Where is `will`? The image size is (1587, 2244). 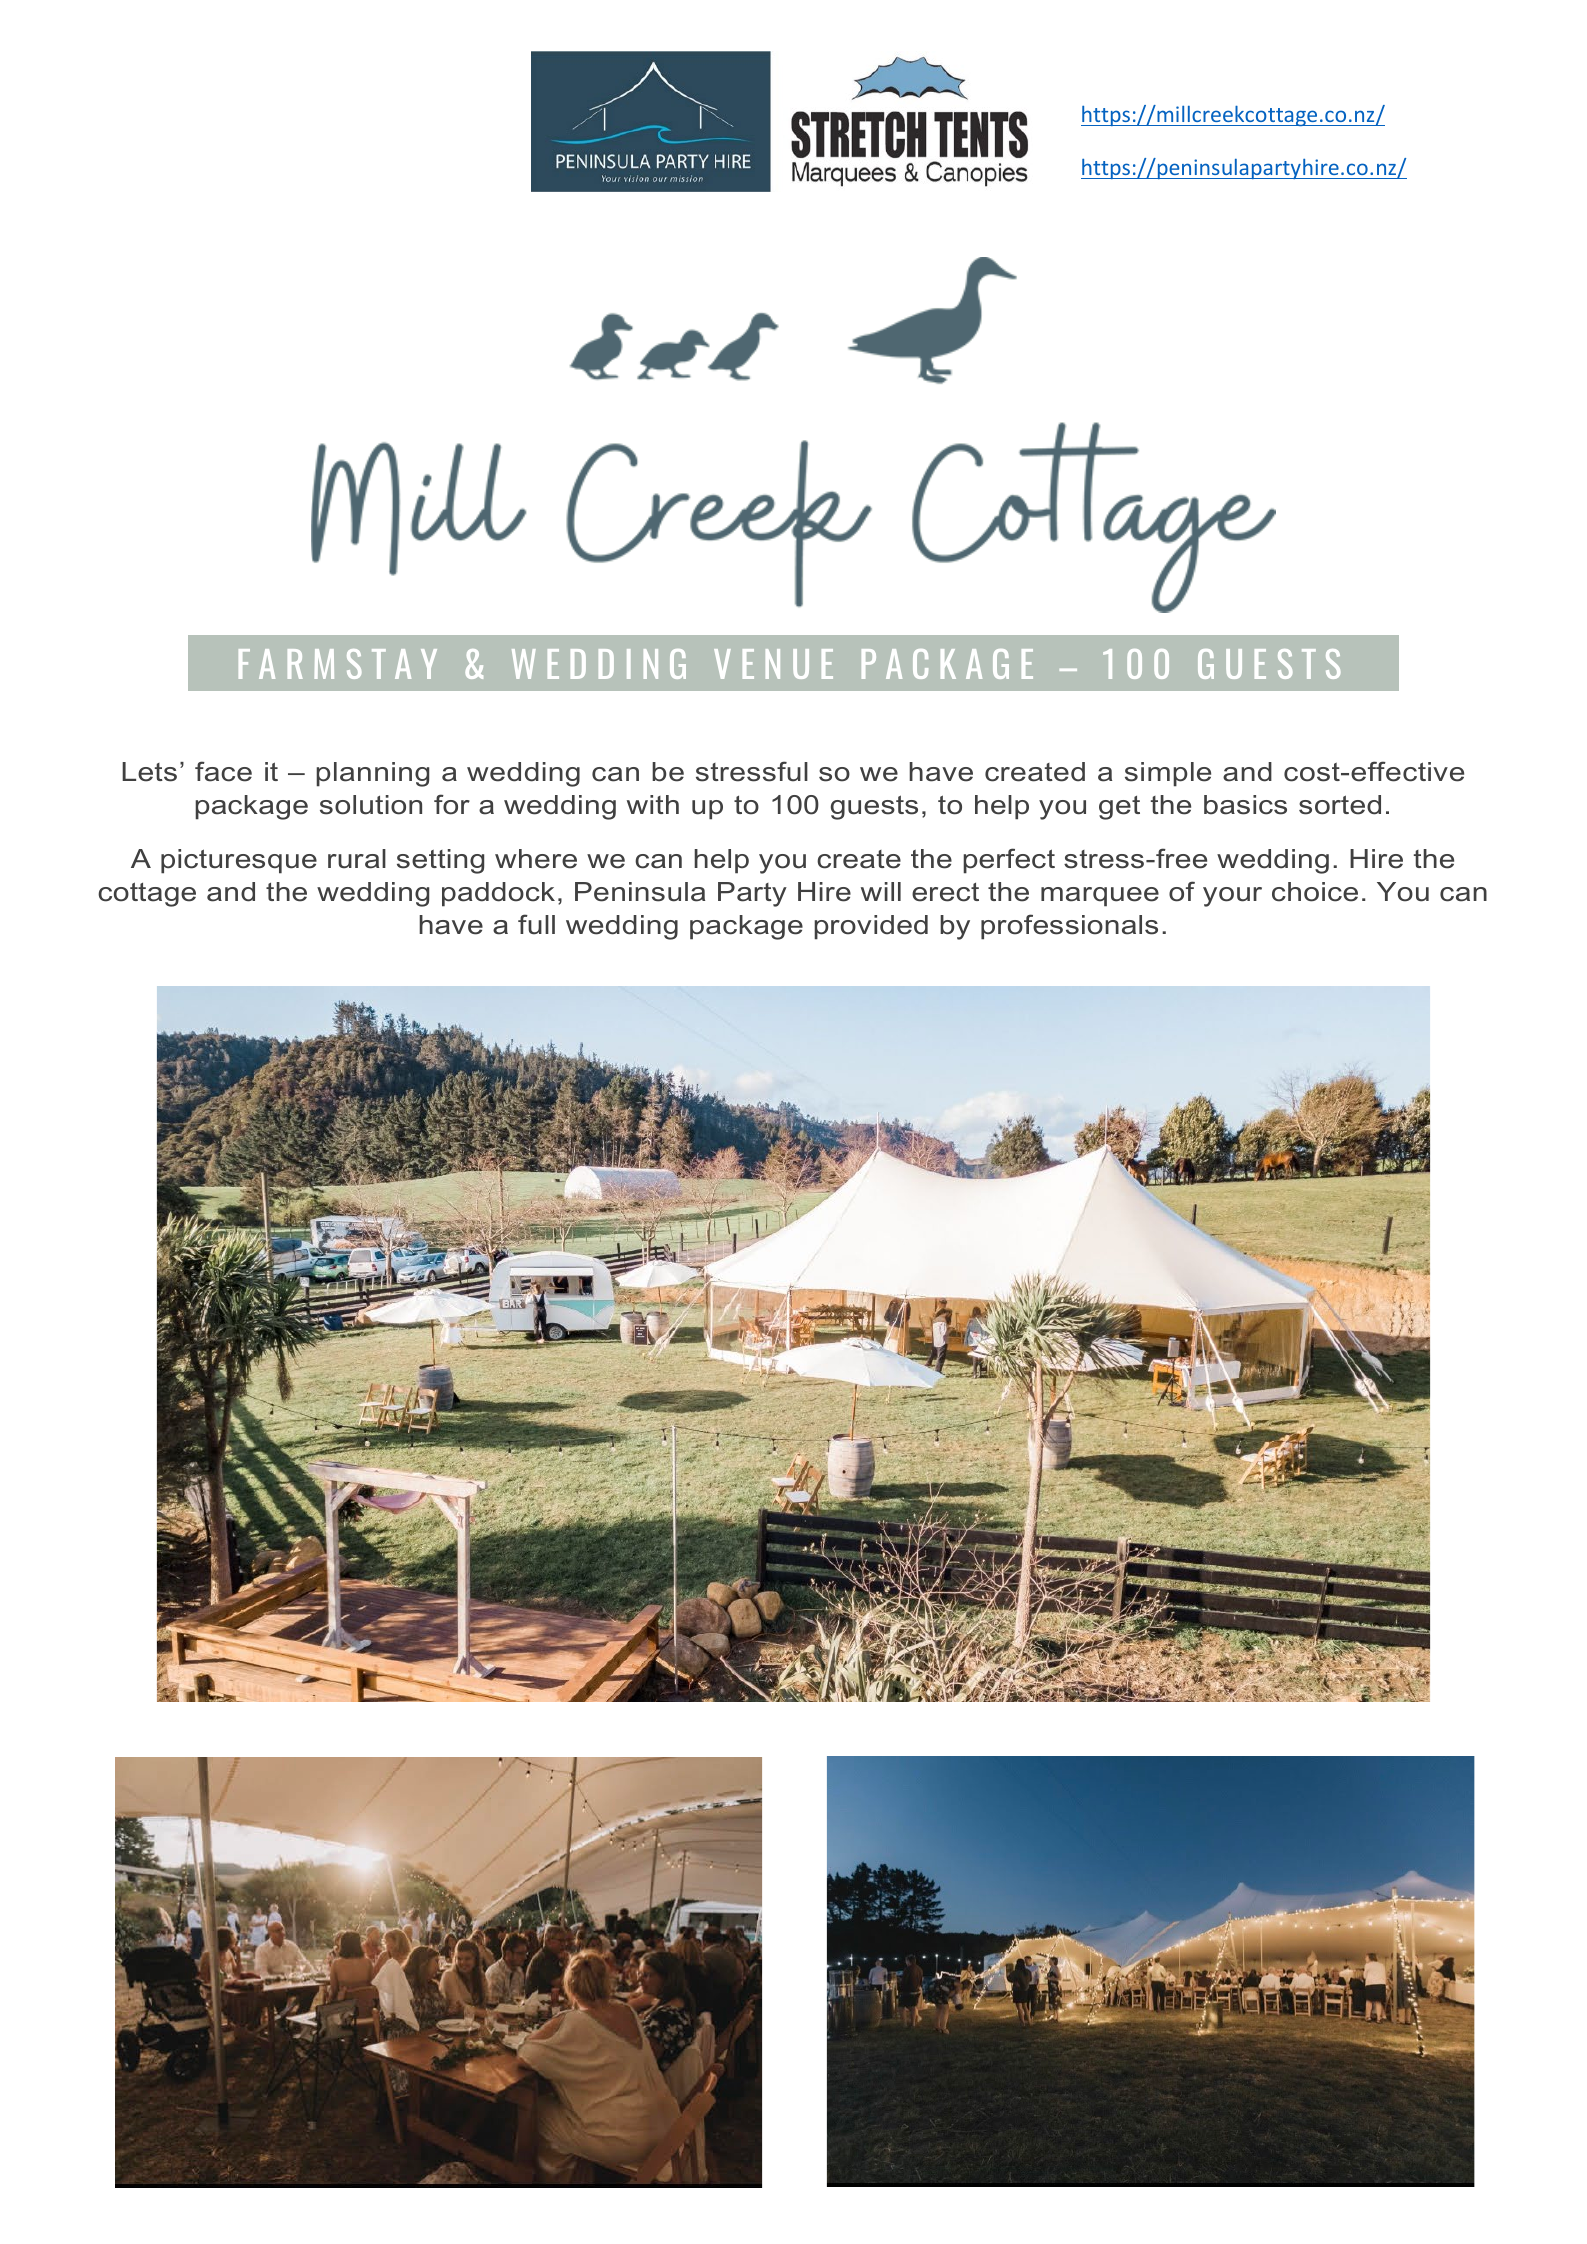
will is located at coordinates (881, 891).
